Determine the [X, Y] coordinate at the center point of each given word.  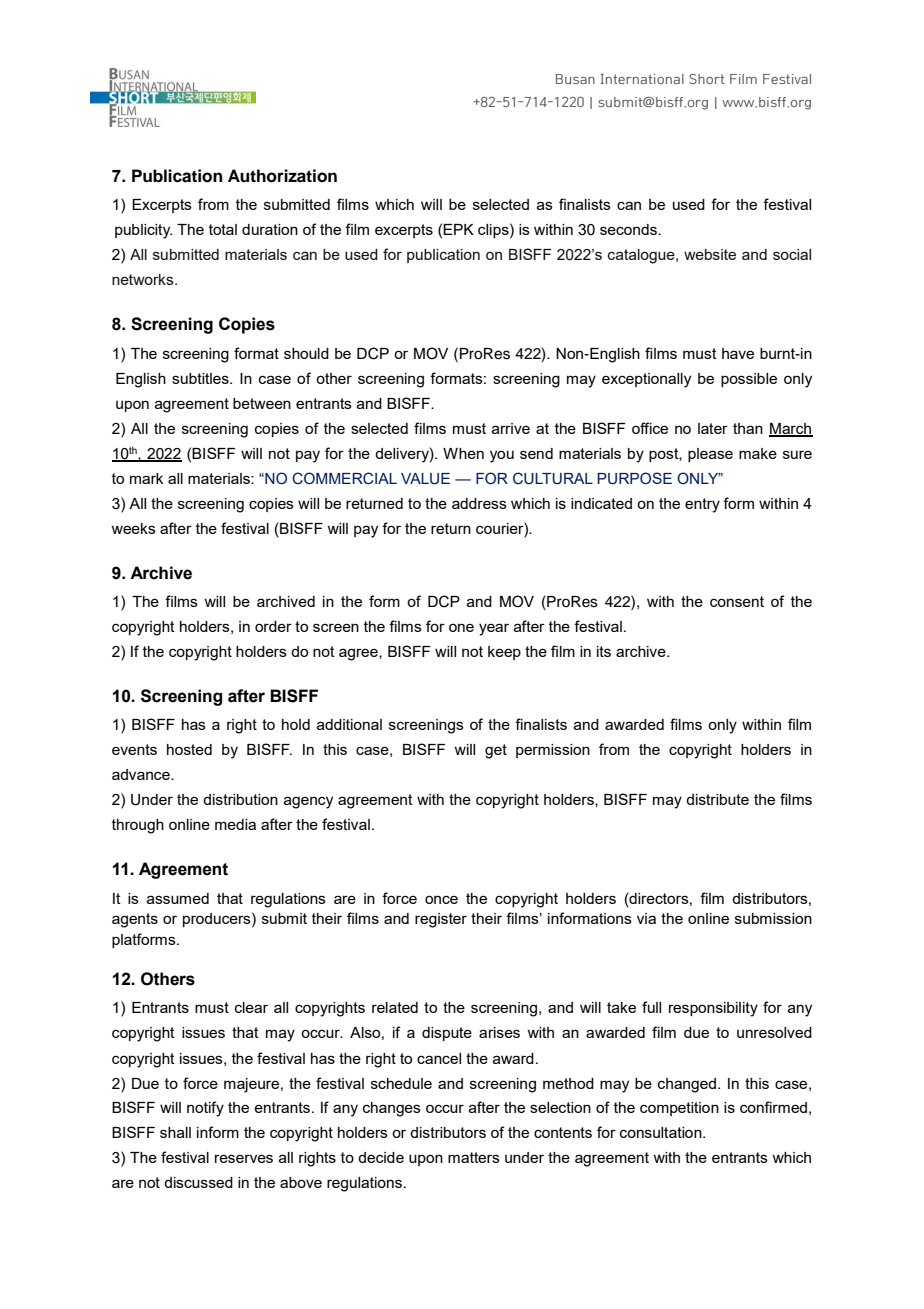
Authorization [282, 176]
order [273, 626]
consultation [662, 1132]
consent [737, 601]
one [461, 627]
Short [706, 79]
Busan [575, 79]
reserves [244, 1158]
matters [474, 1157]
